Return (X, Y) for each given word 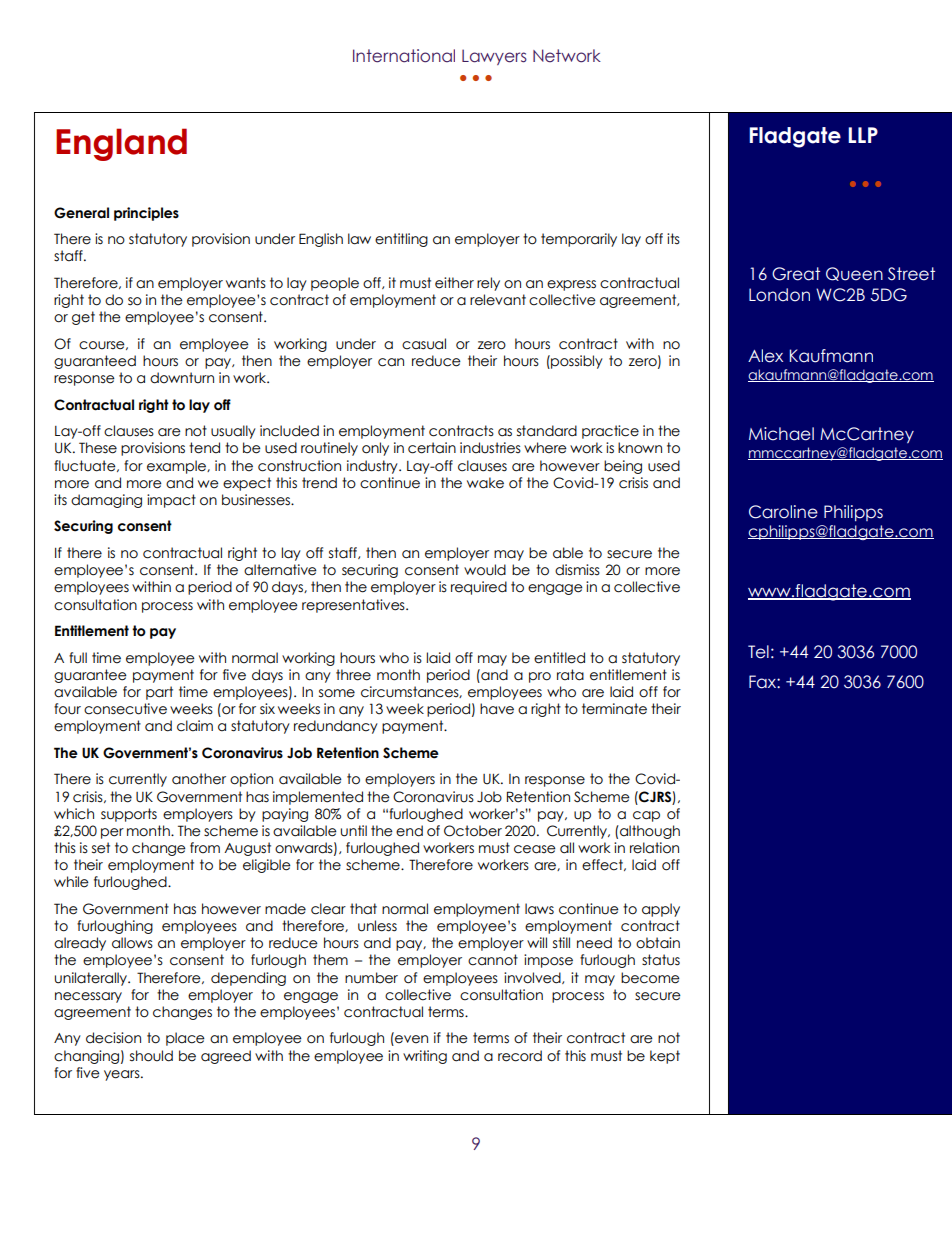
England (121, 144)
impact (171, 501)
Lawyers (494, 57)
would (485, 570)
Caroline (783, 512)
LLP (863, 135)
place (185, 1039)
